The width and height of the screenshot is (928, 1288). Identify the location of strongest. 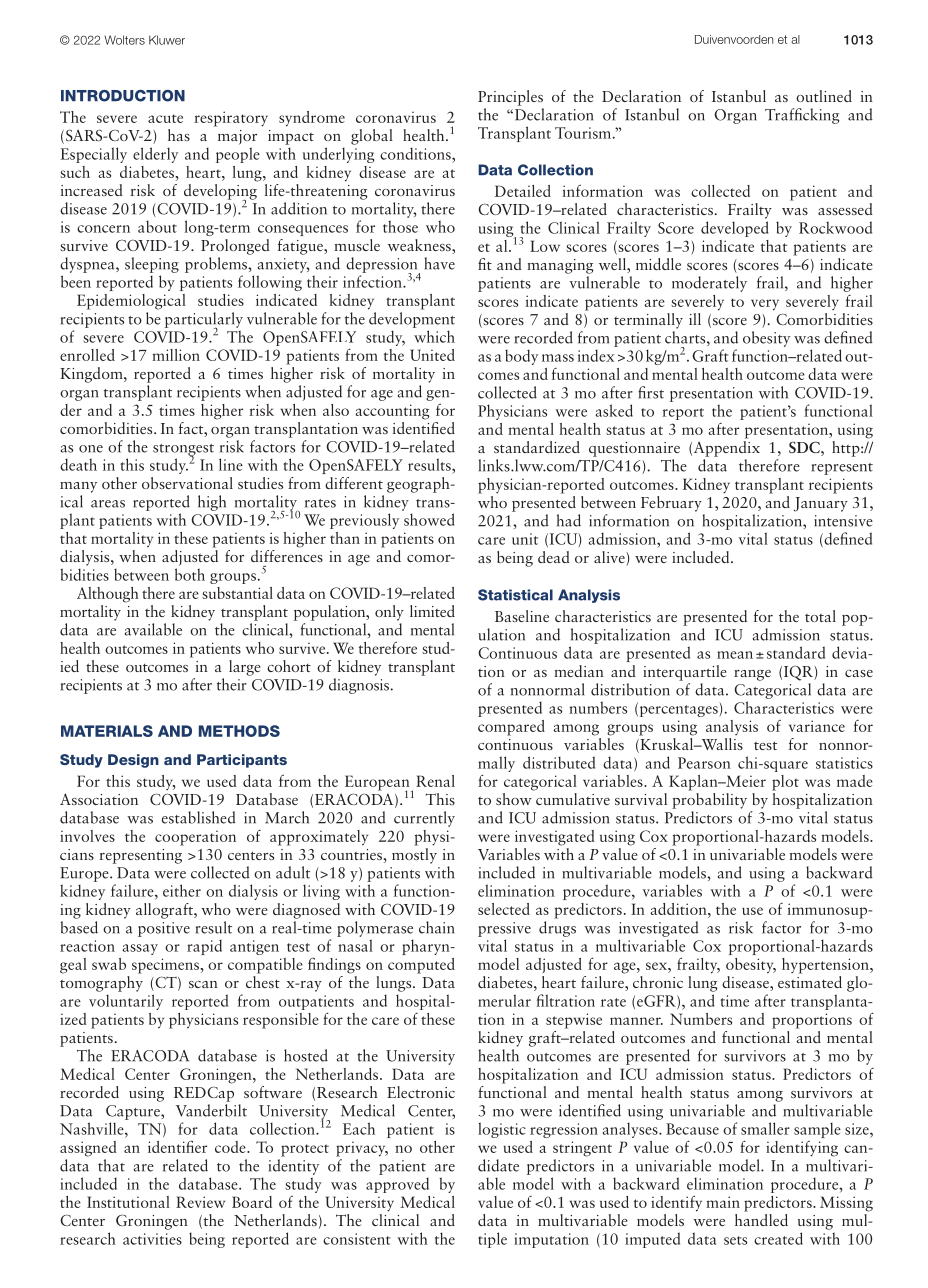
(183, 451).
